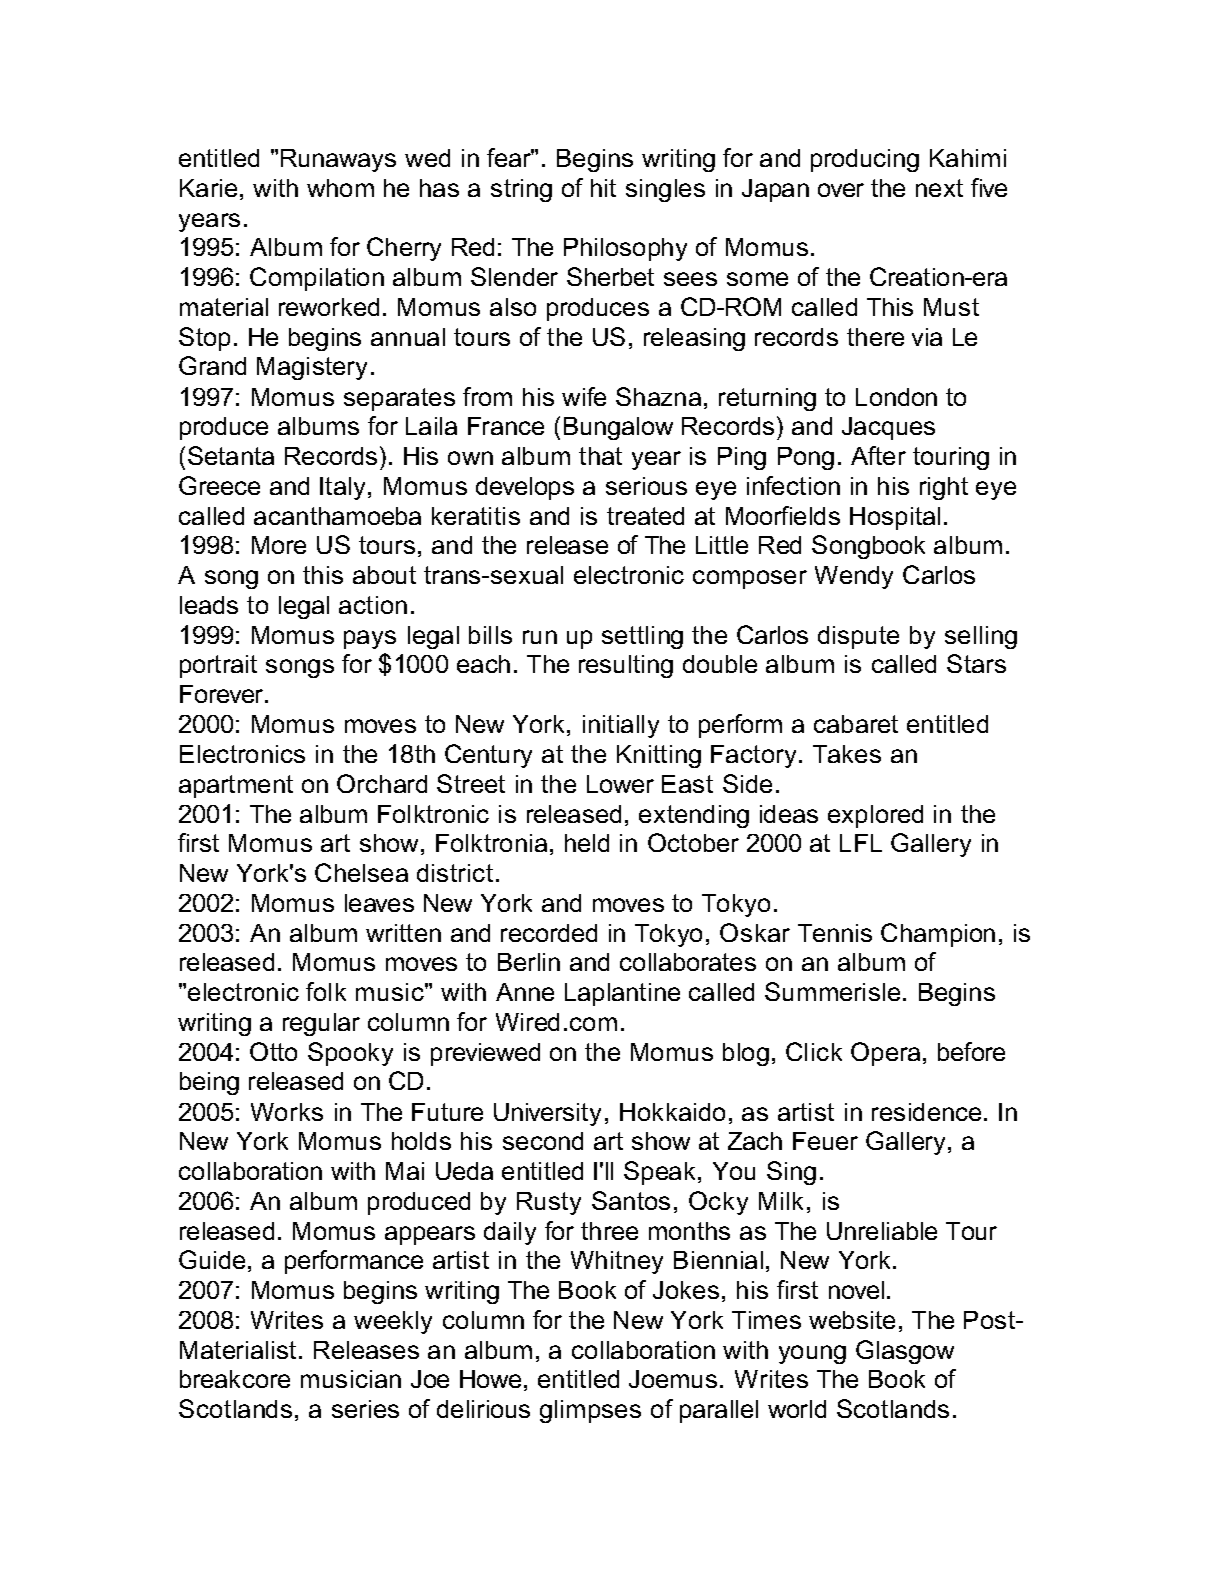  What do you see at coordinates (939, 188) in the screenshot?
I see `next` at bounding box center [939, 188].
